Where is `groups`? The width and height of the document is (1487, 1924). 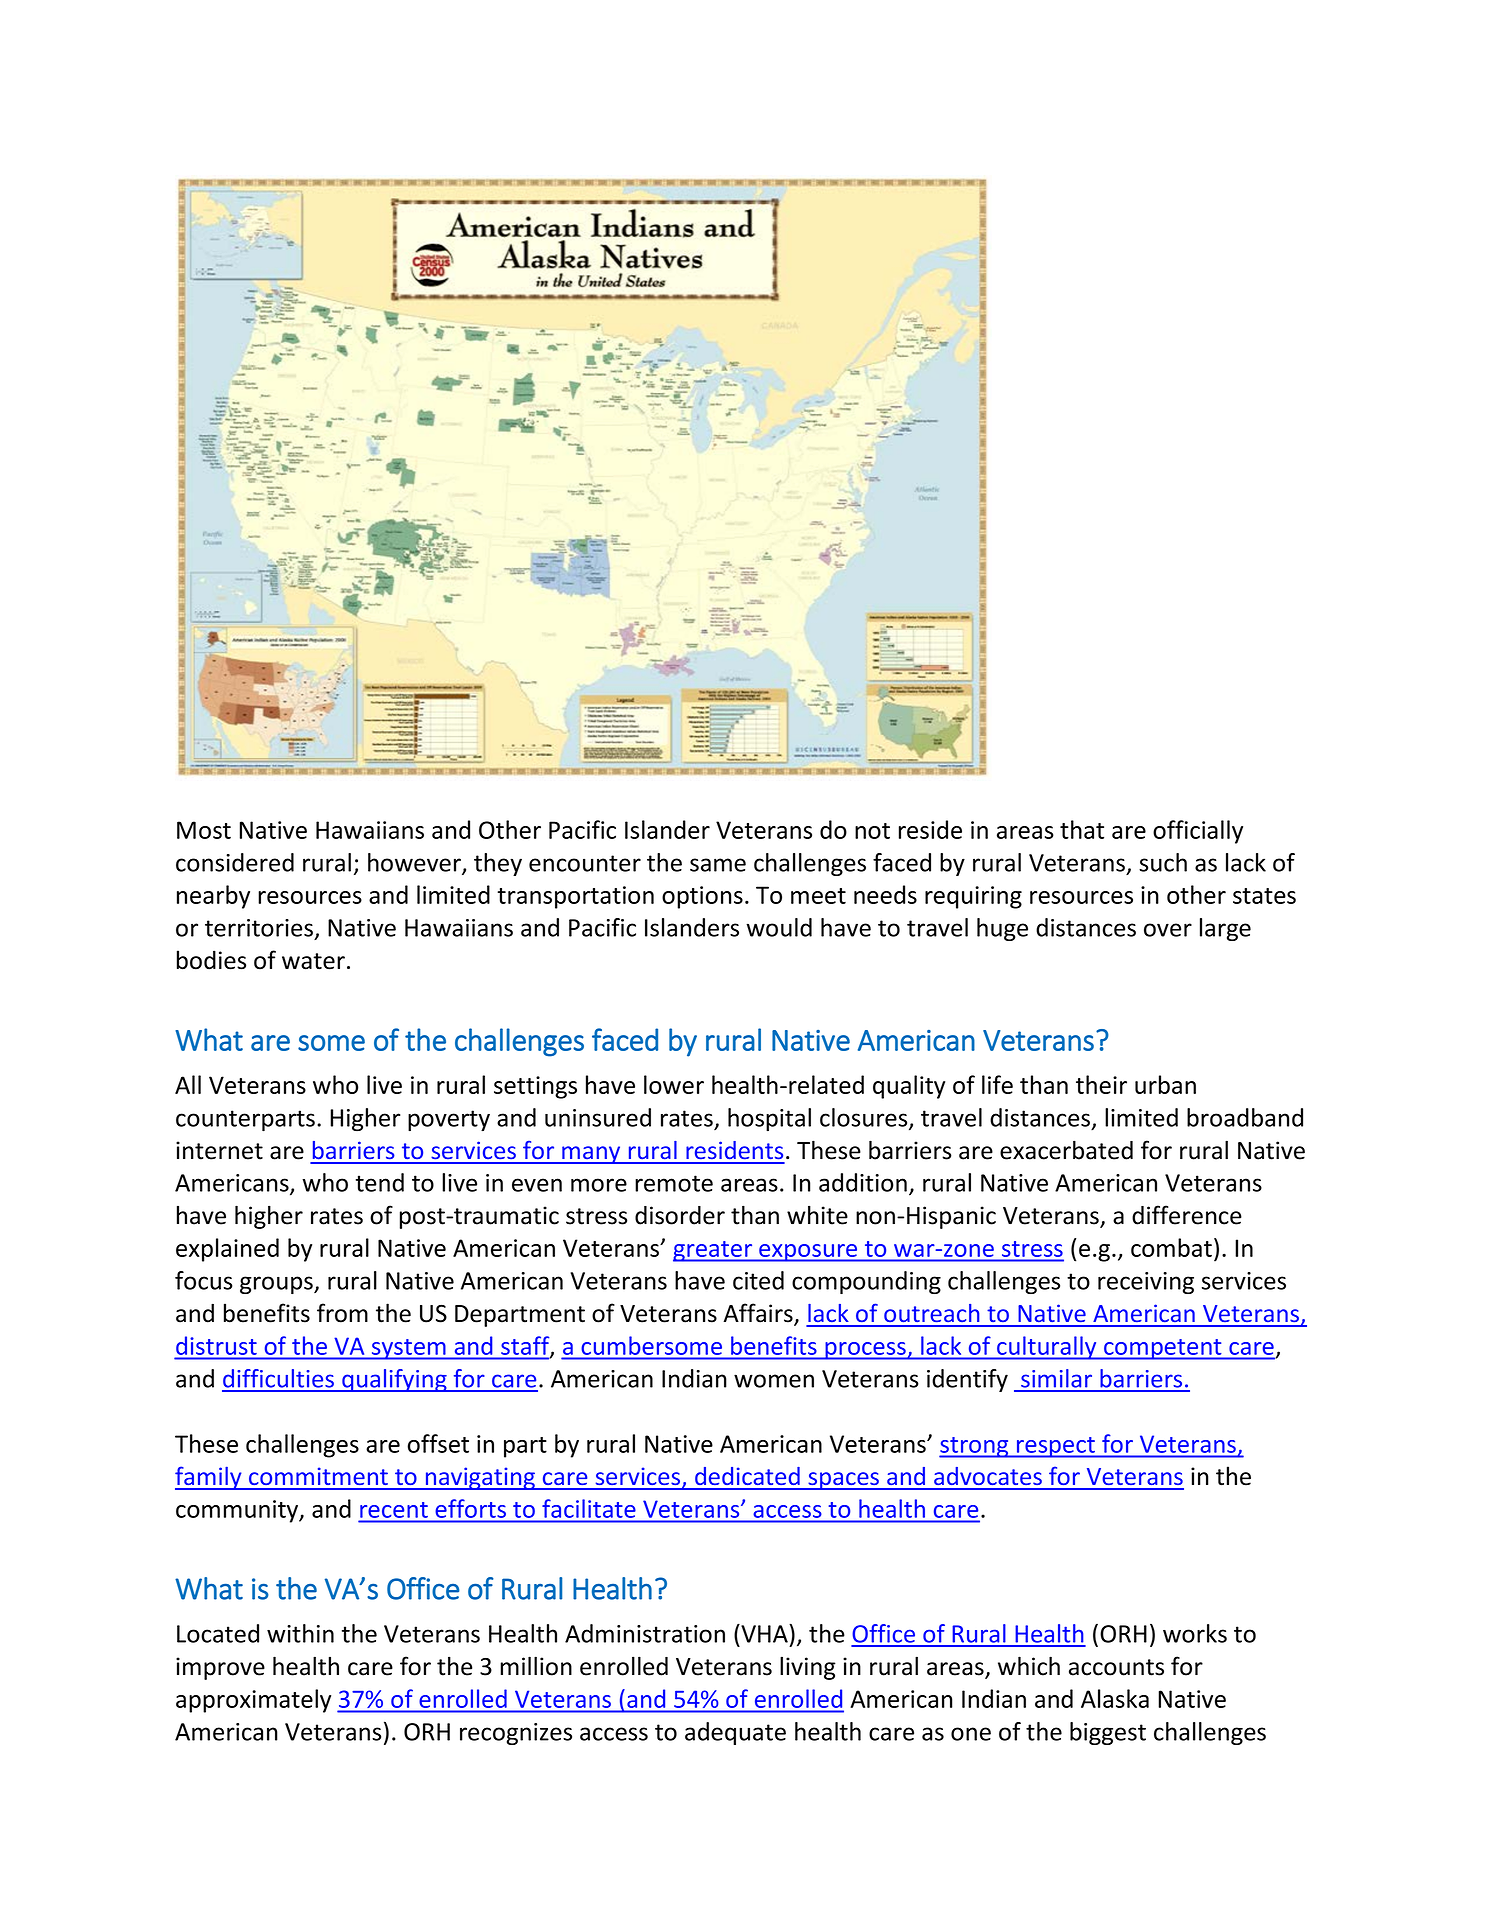
groups is located at coordinates (277, 1285).
